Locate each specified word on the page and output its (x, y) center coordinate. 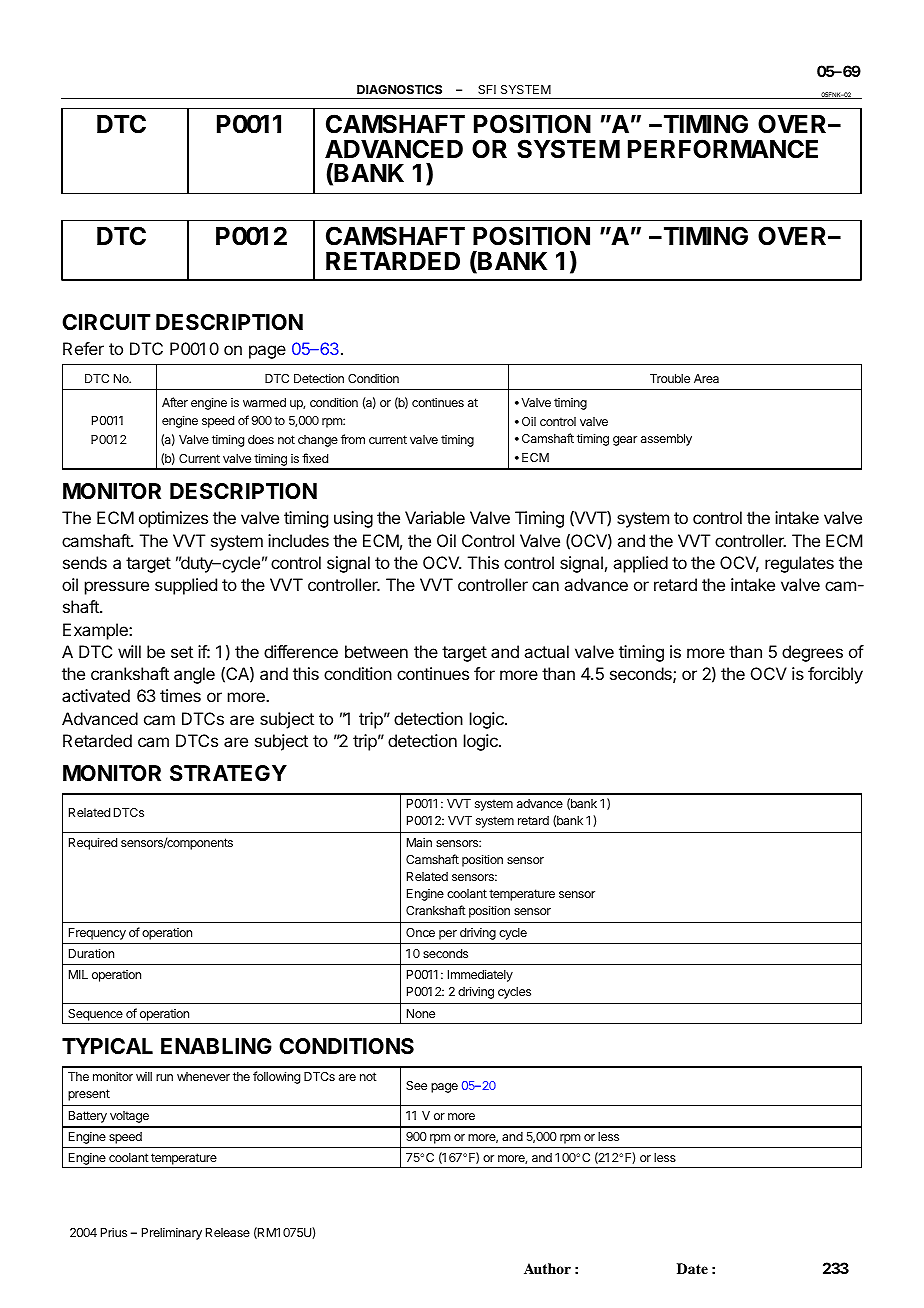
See (416, 1085)
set (182, 652)
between (376, 651)
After (175, 402)
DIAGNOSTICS (399, 89)
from (353, 439)
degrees (812, 653)
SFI (487, 89)
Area (706, 378)
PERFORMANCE (723, 149)
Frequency (97, 934)
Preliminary (172, 1233)
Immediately (480, 975)
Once (420, 932)
